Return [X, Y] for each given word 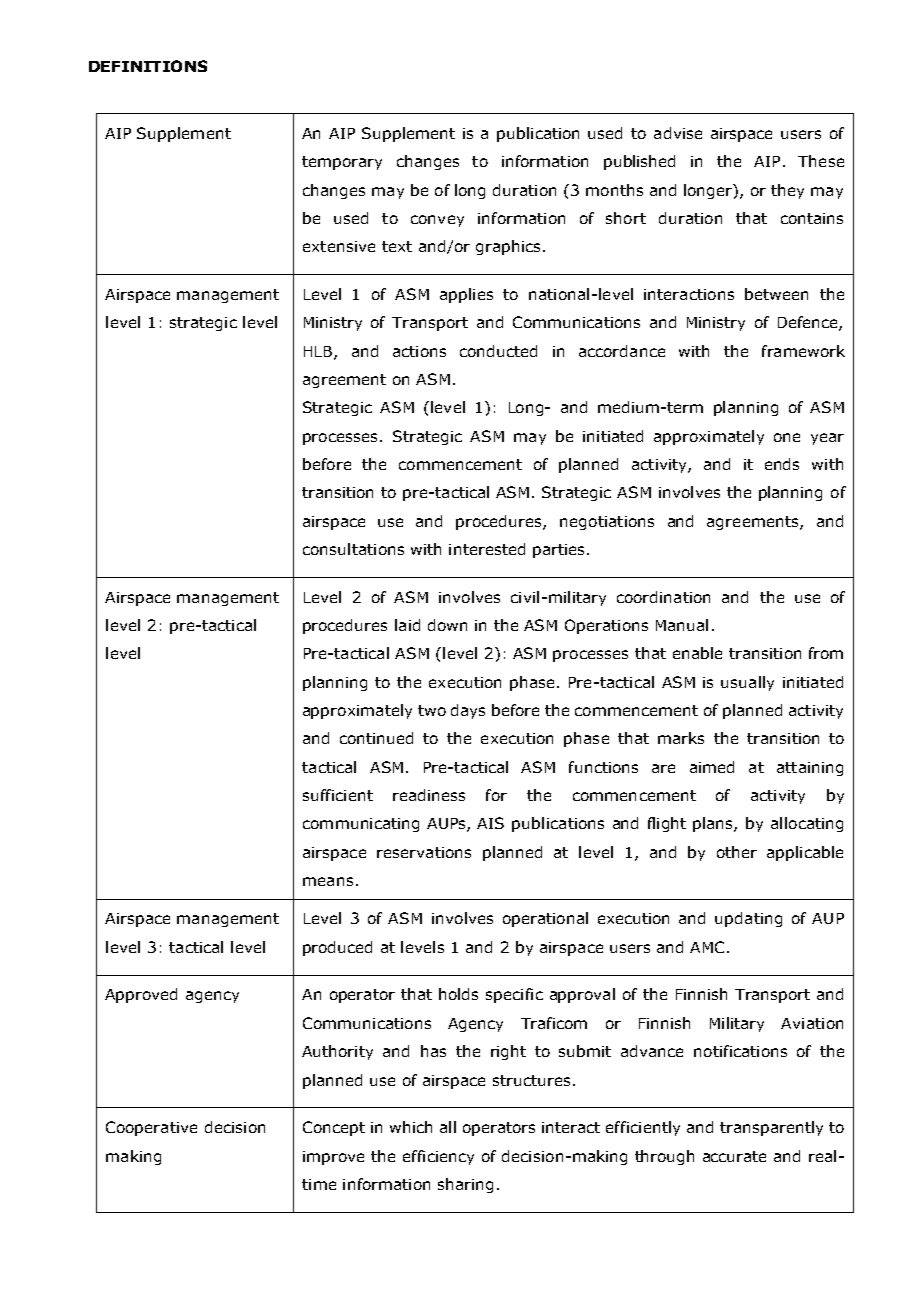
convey [437, 221]
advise [678, 133]
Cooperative [151, 1128]
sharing [465, 1185]
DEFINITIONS [148, 66]
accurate [734, 1156]
